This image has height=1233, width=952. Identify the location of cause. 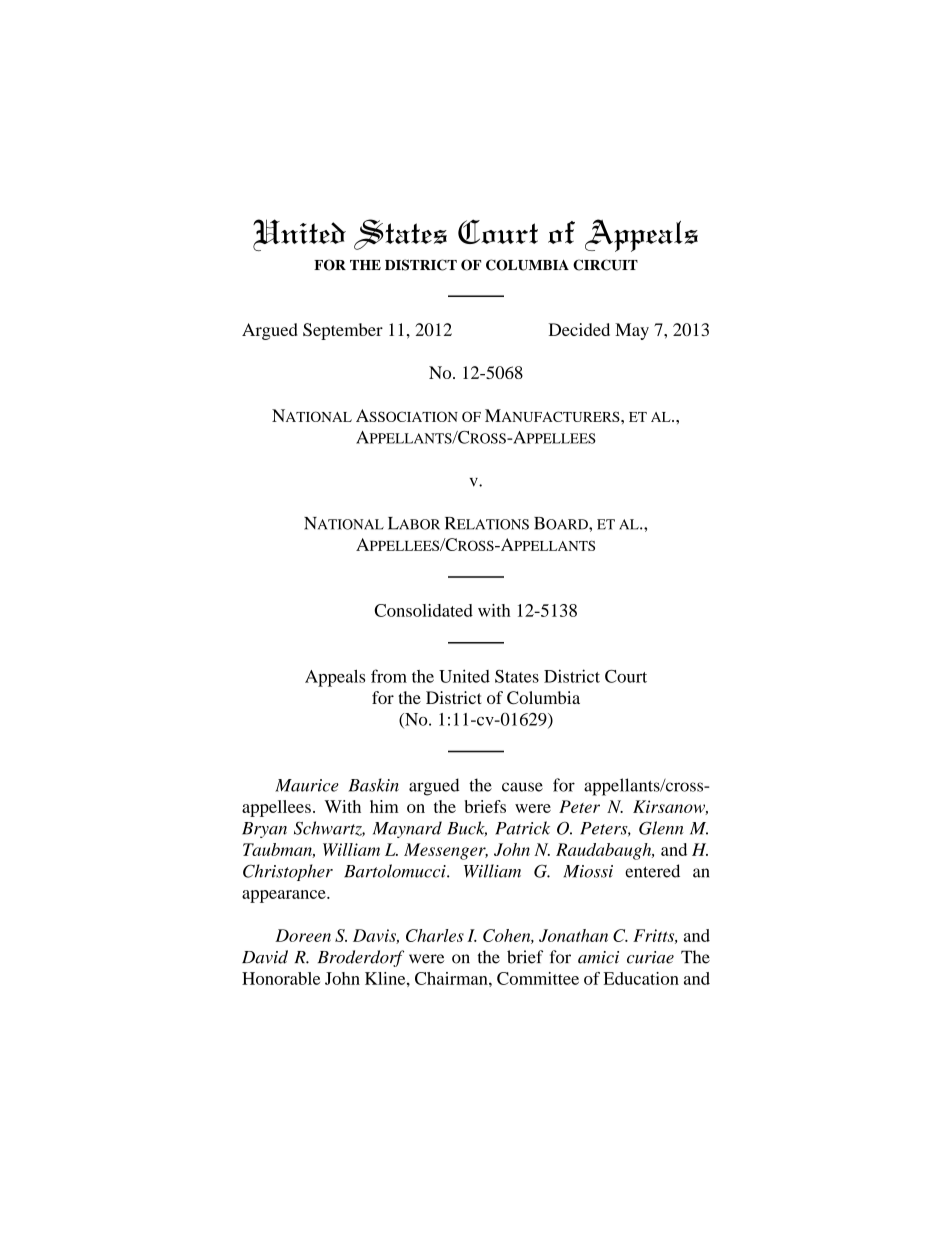
(522, 787).
